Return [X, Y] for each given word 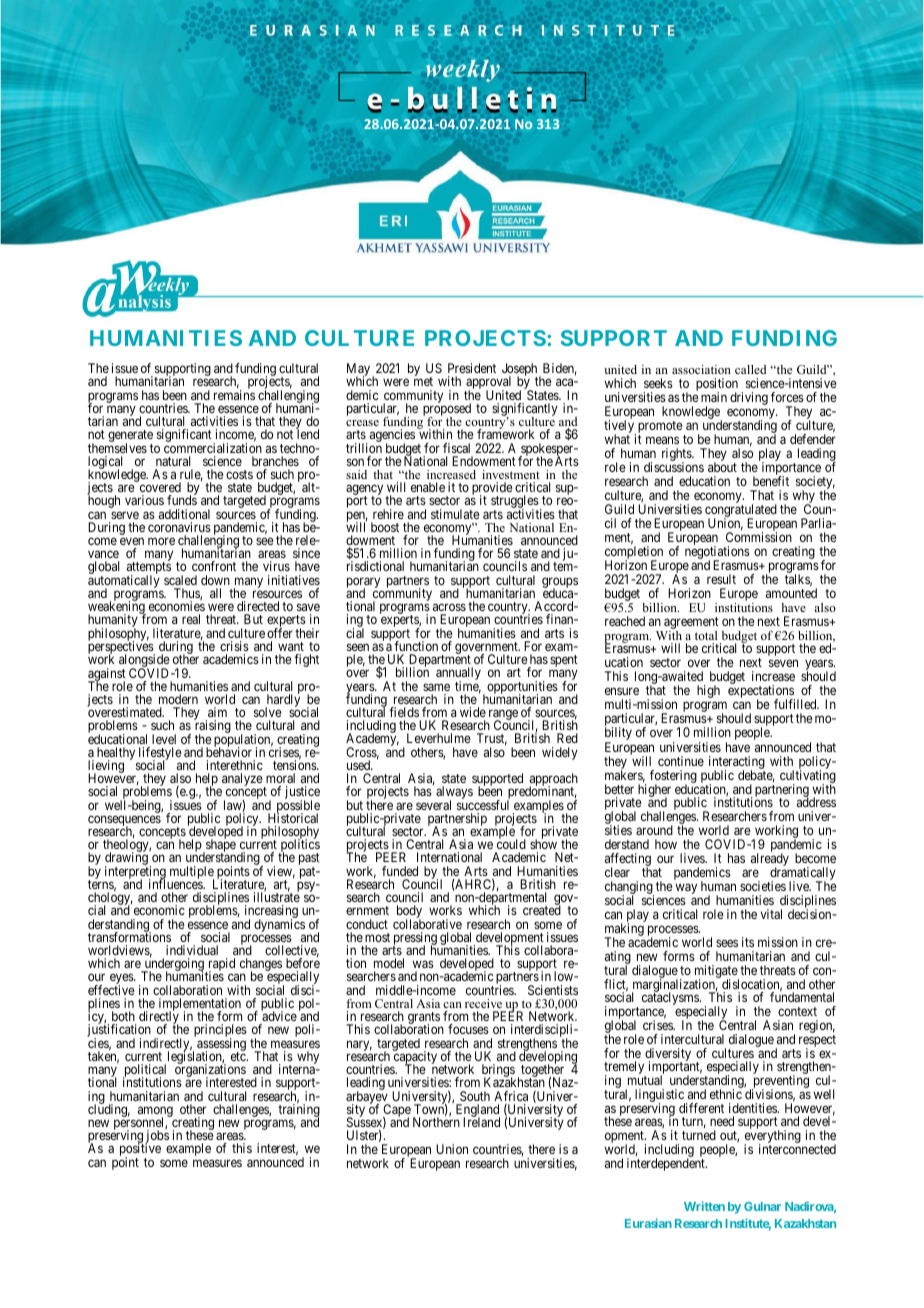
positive [140, 1150]
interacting [737, 763]
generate [130, 437]
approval [488, 384]
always [454, 794]
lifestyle [160, 755]
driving [749, 398]
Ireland [481, 1121]
